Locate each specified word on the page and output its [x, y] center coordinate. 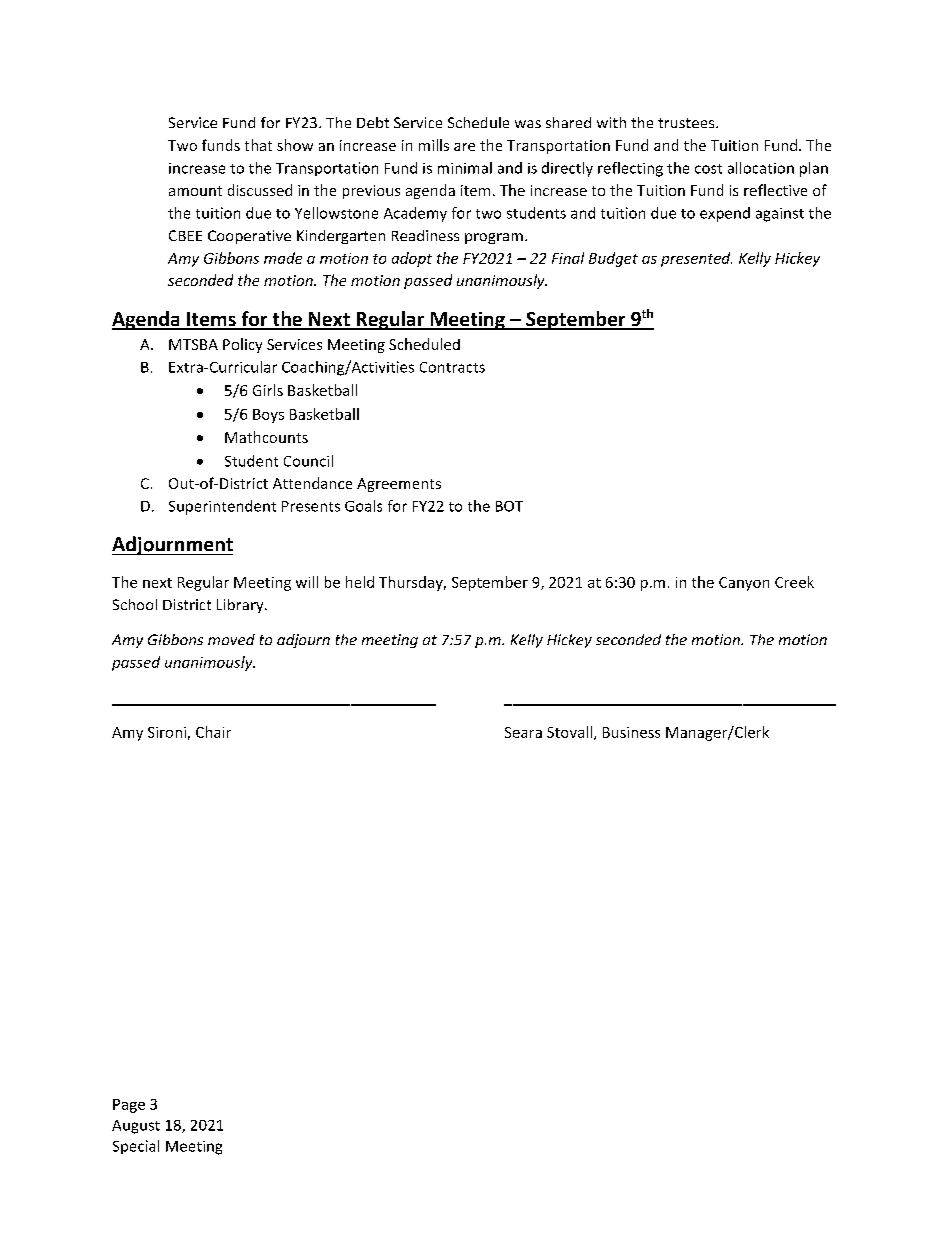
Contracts [452, 367]
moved [231, 639]
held [360, 582]
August [136, 1127]
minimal [465, 168]
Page [129, 1106]
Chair [213, 732]
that [258, 145]
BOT [509, 506]
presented [696, 259]
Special [136, 1147]
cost [708, 169]
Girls [268, 390]
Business [631, 732]
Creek [794, 582]
